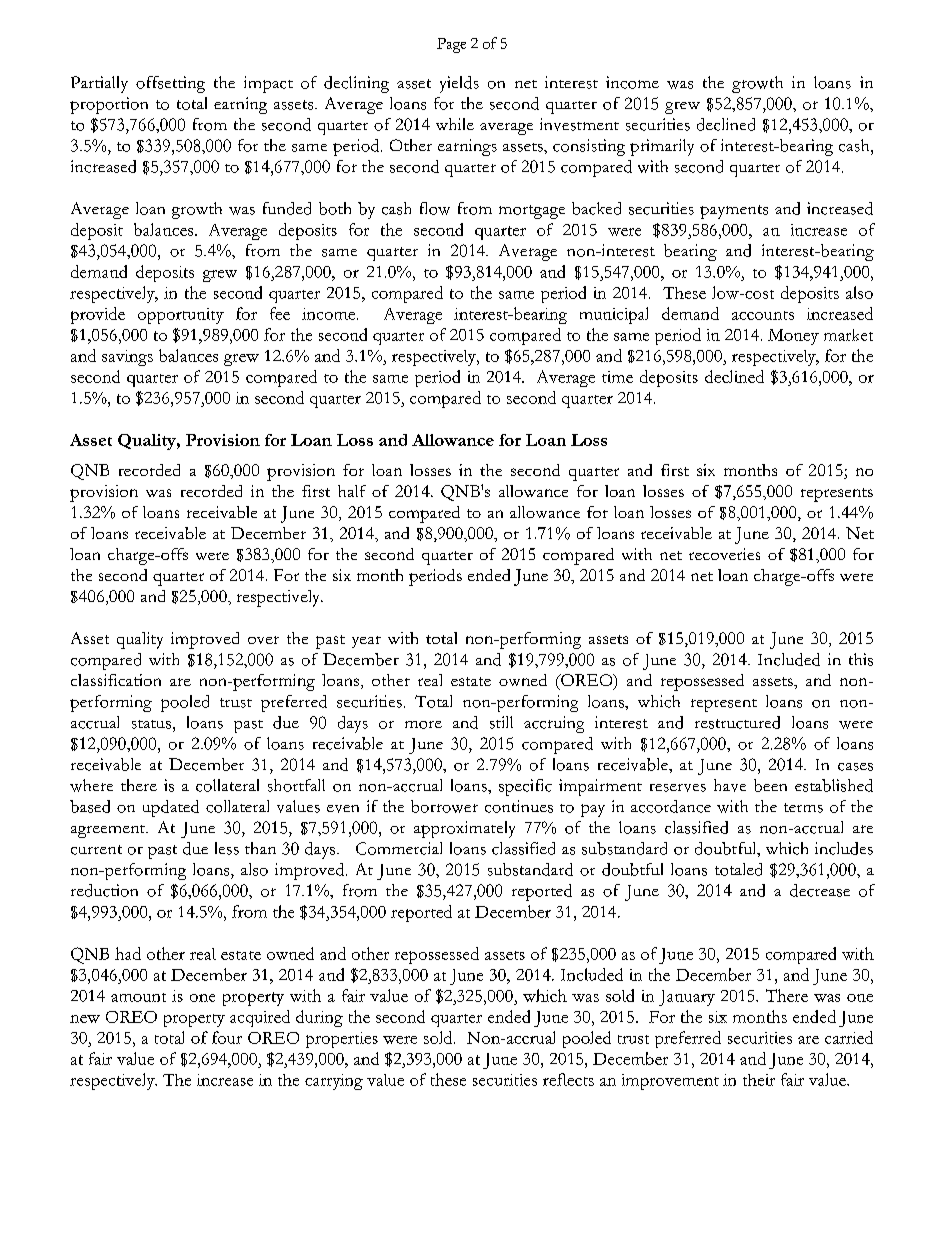 Image resolution: width=952 pixels, height=1233 pixels. What do you see at coordinates (770, 785) in the page?
I see `been` at bounding box center [770, 785].
